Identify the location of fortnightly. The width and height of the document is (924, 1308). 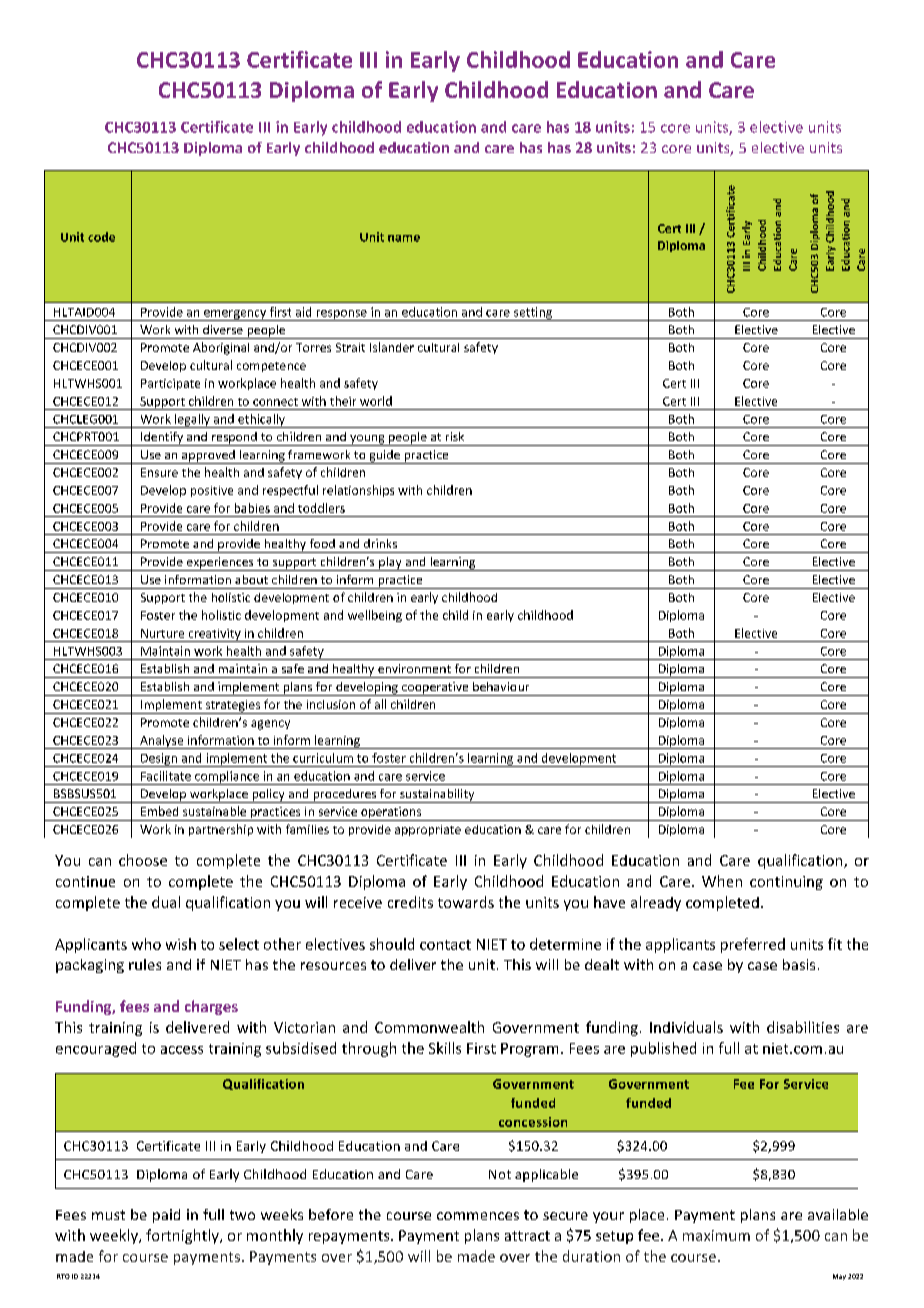
(183, 1236).
